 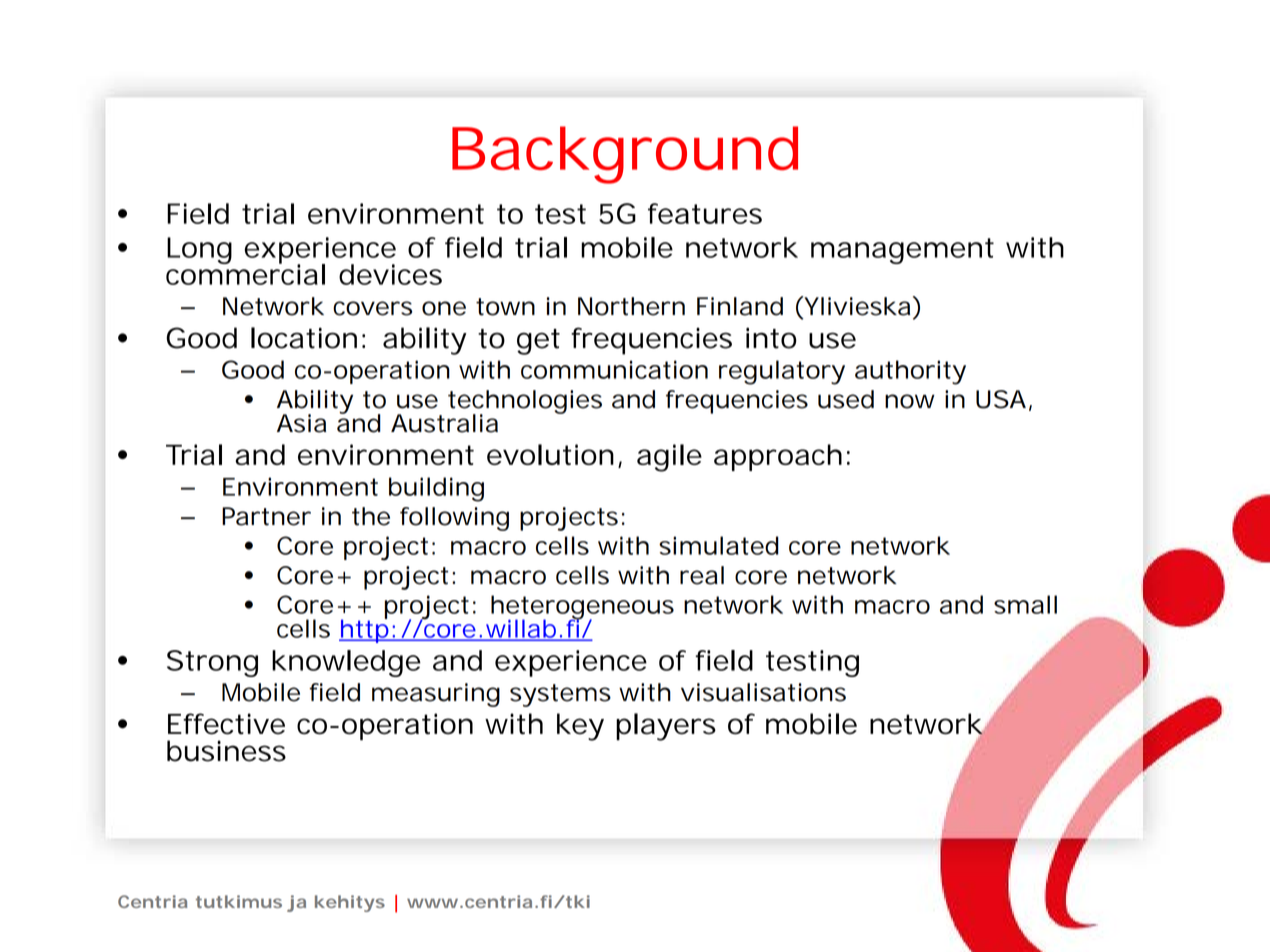 What do you see at coordinates (301, 423) in the image?
I see `Asia` at bounding box center [301, 423].
